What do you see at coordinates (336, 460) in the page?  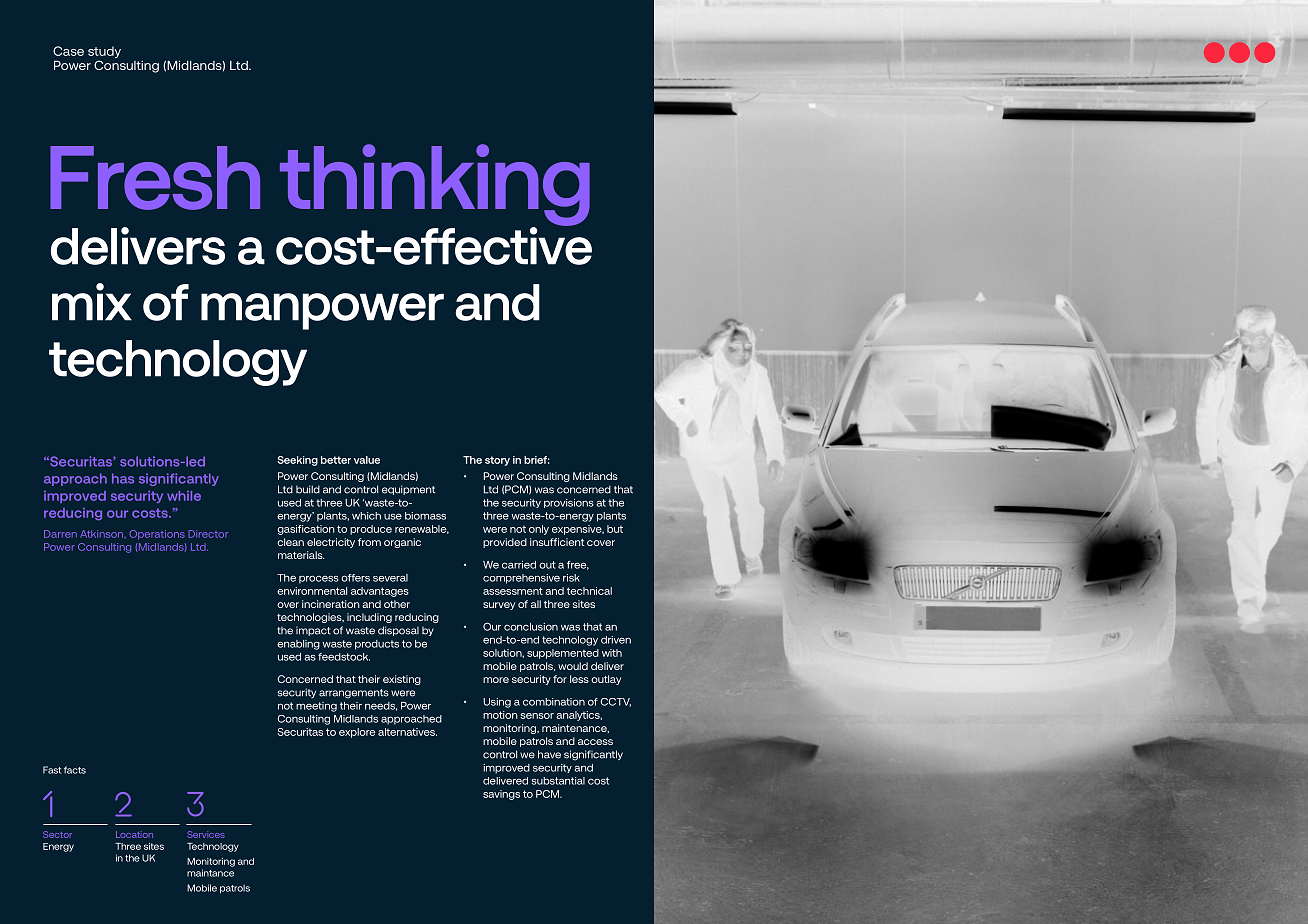 I see `better` at bounding box center [336, 460].
